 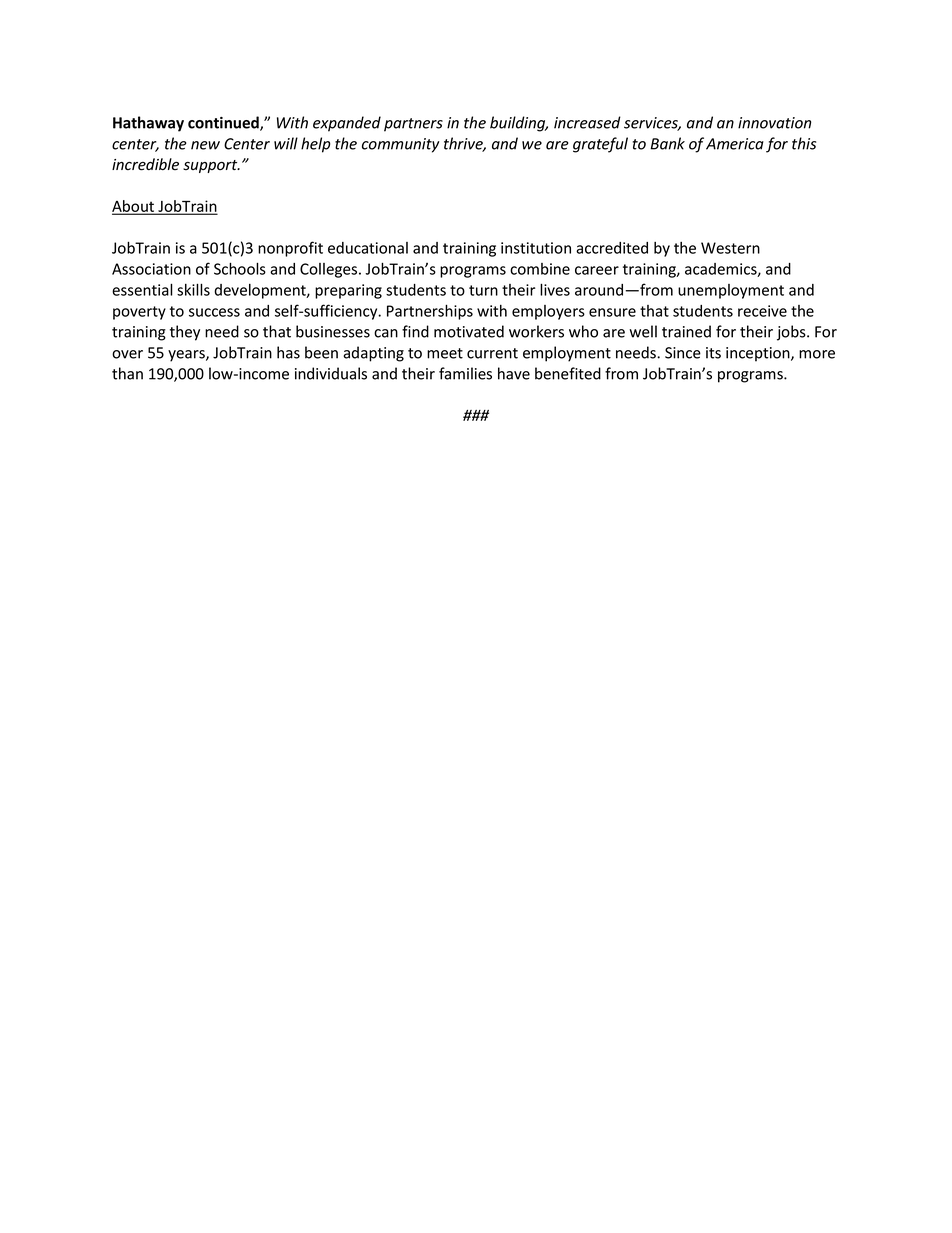 I want to click on success, so click(x=214, y=312).
